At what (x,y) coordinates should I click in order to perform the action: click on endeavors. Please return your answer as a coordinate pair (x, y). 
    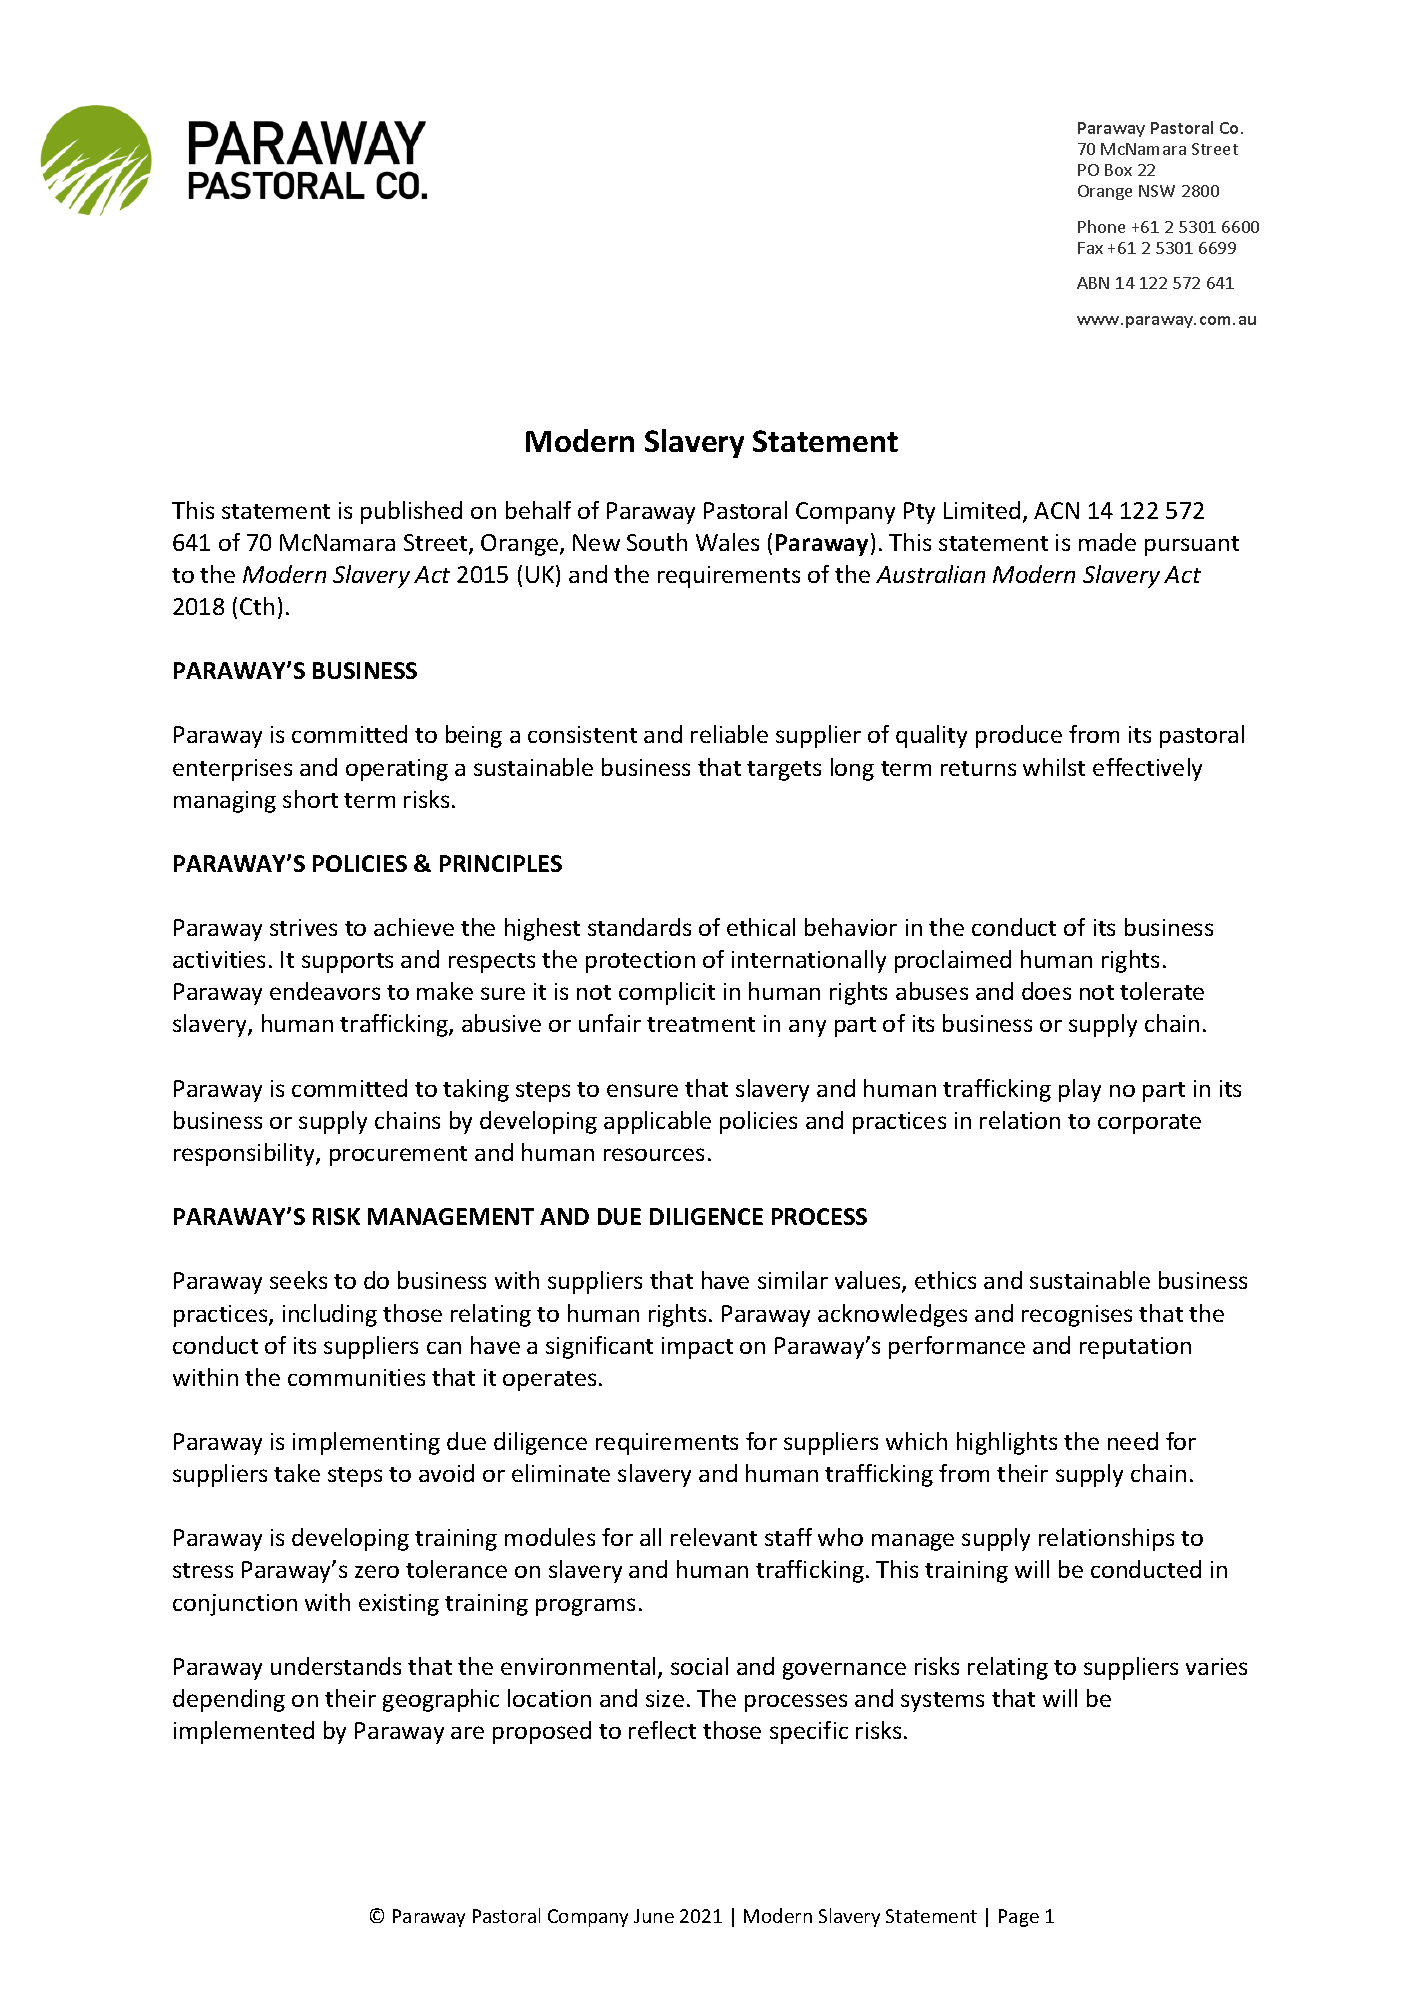
    Looking at the image, I should click on (325, 991).
